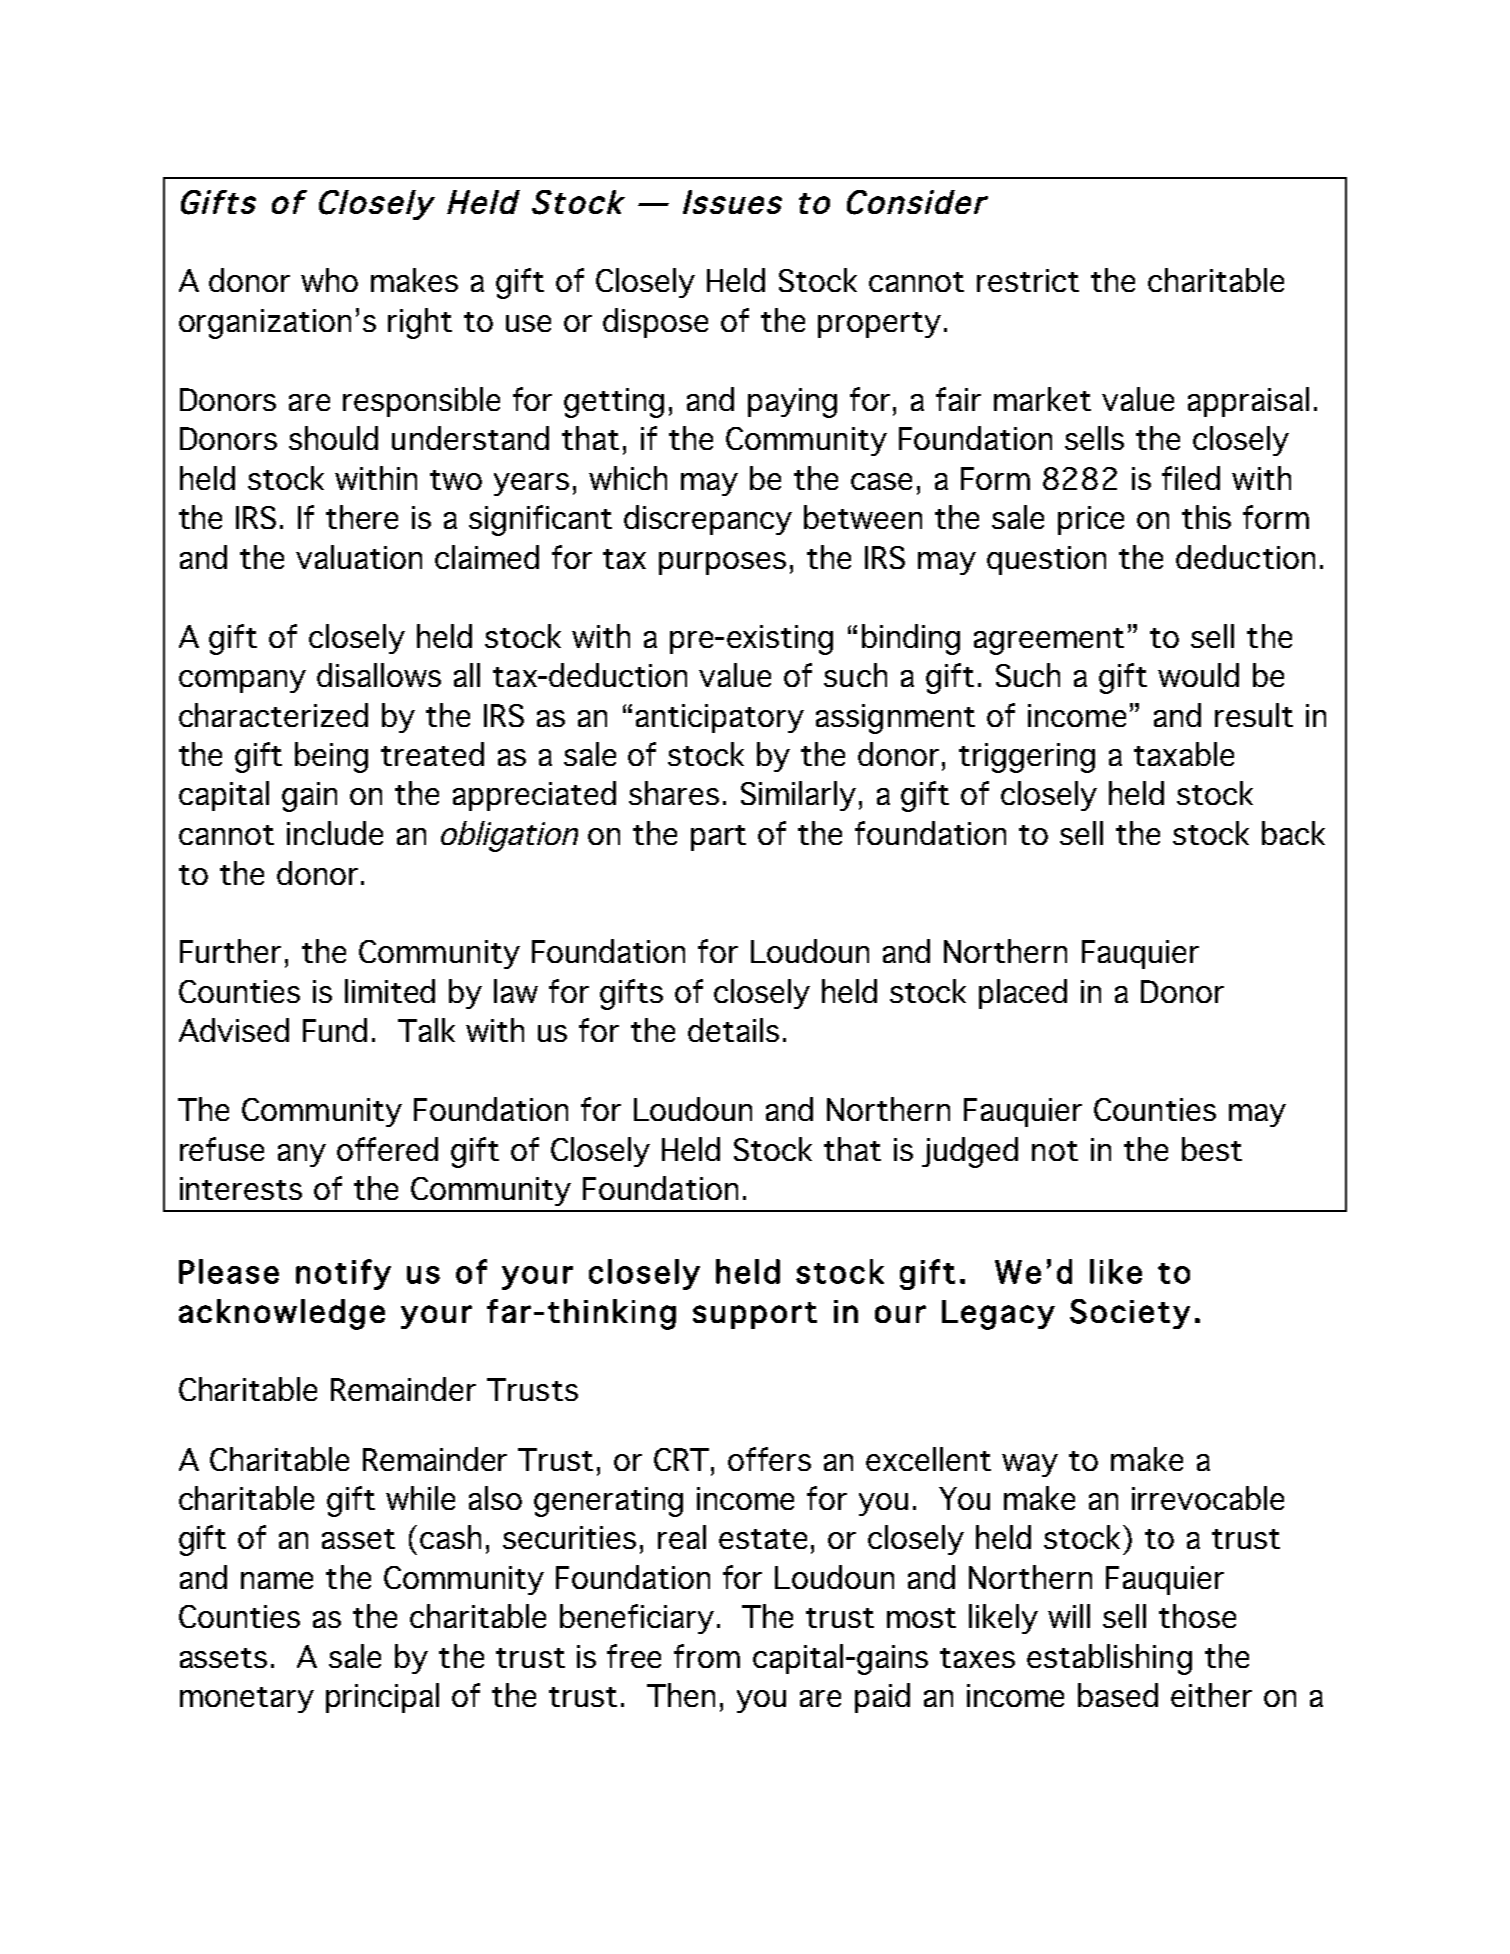 The image size is (1510, 1954). What do you see at coordinates (1023, 994) in the screenshot?
I see `placed` at bounding box center [1023, 994].
